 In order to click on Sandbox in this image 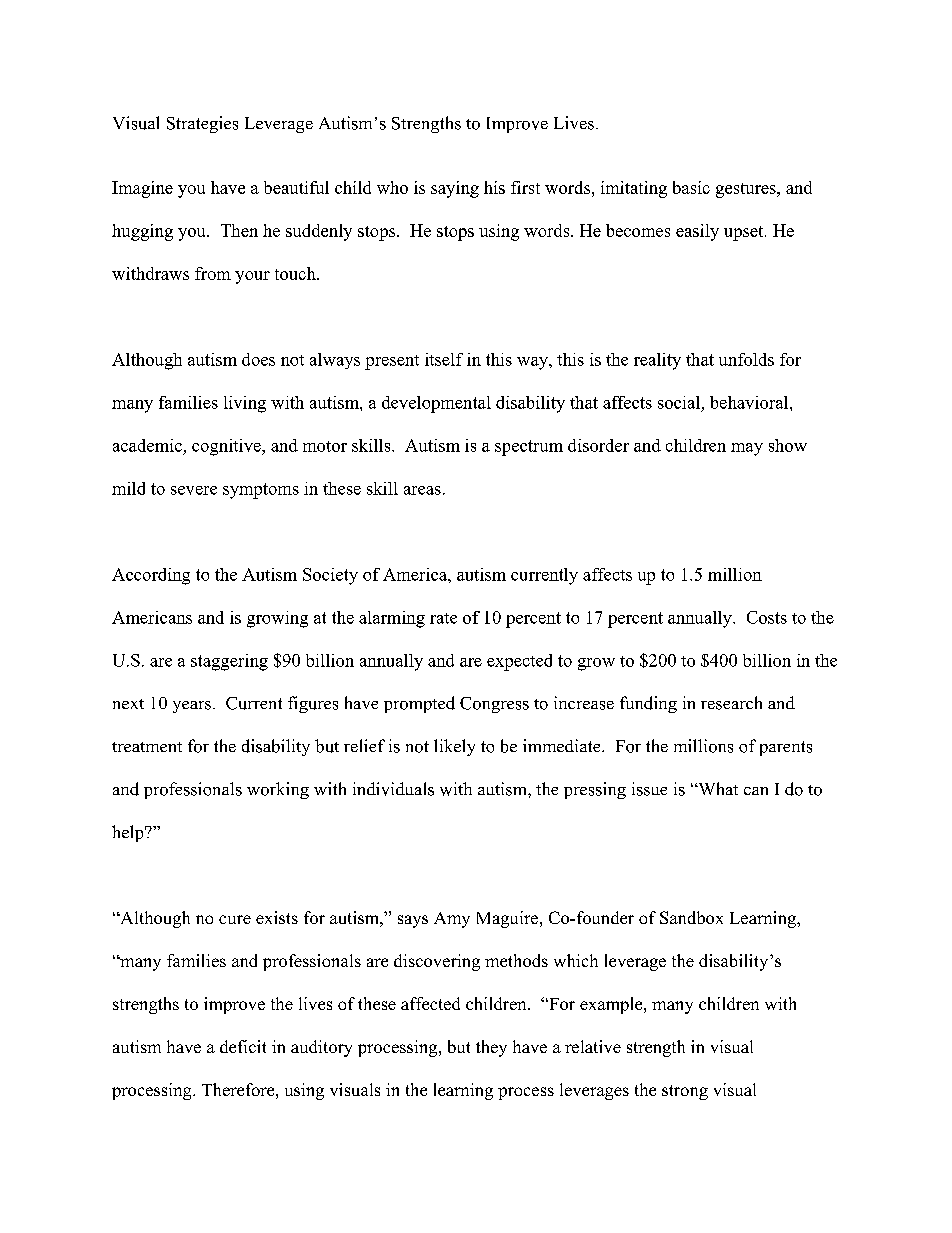, I will do `click(691, 917)`.
